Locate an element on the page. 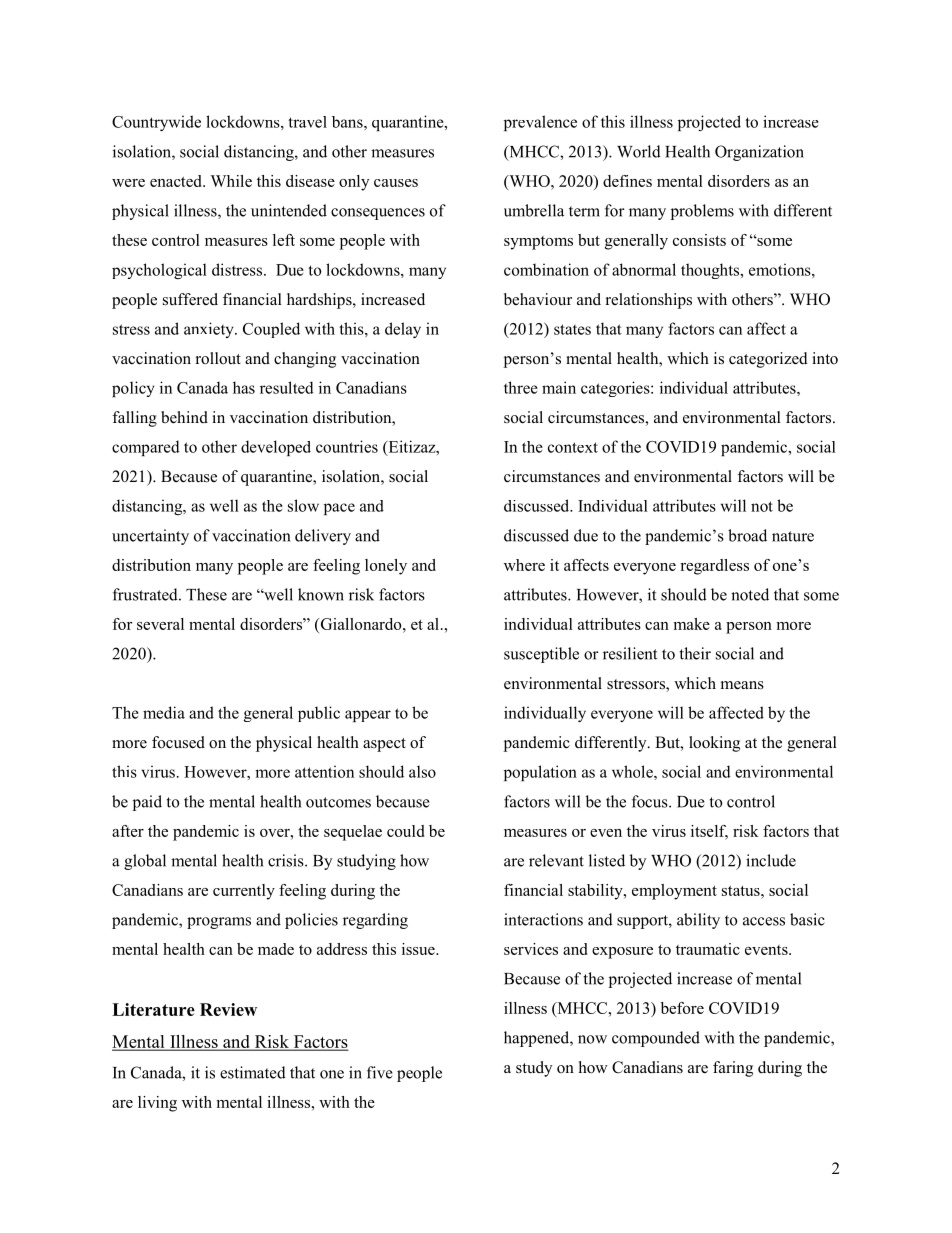 The height and width of the image is (1233, 952). paid is located at coordinates (147, 803).
